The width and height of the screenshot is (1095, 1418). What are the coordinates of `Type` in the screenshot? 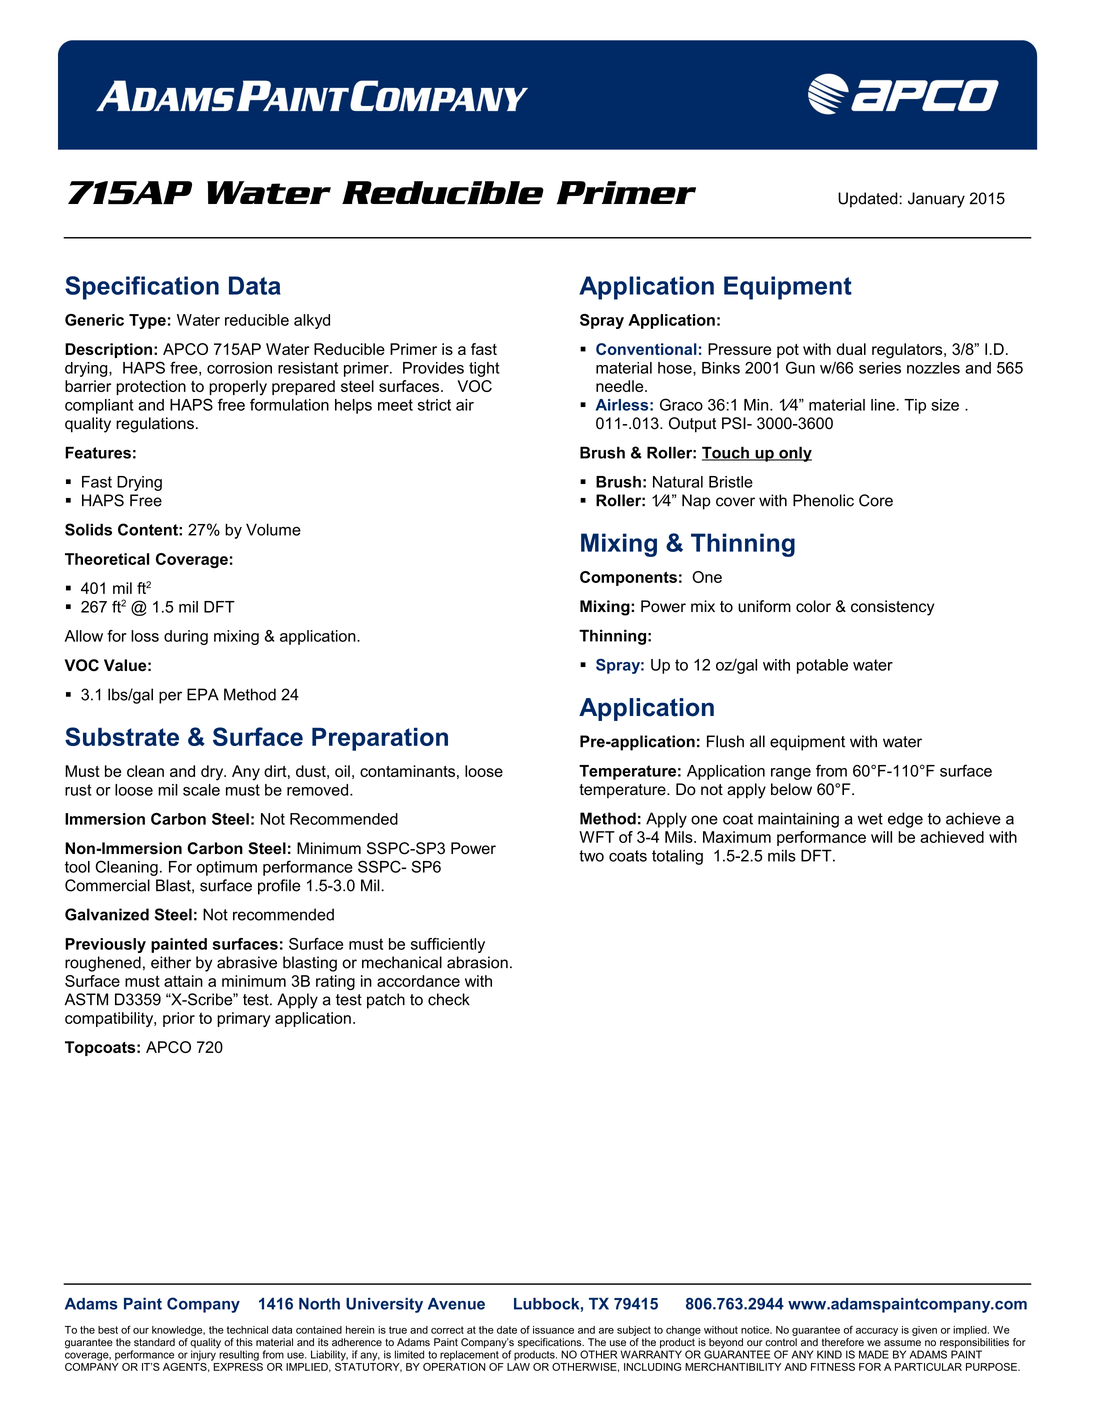 It's located at (147, 321).
